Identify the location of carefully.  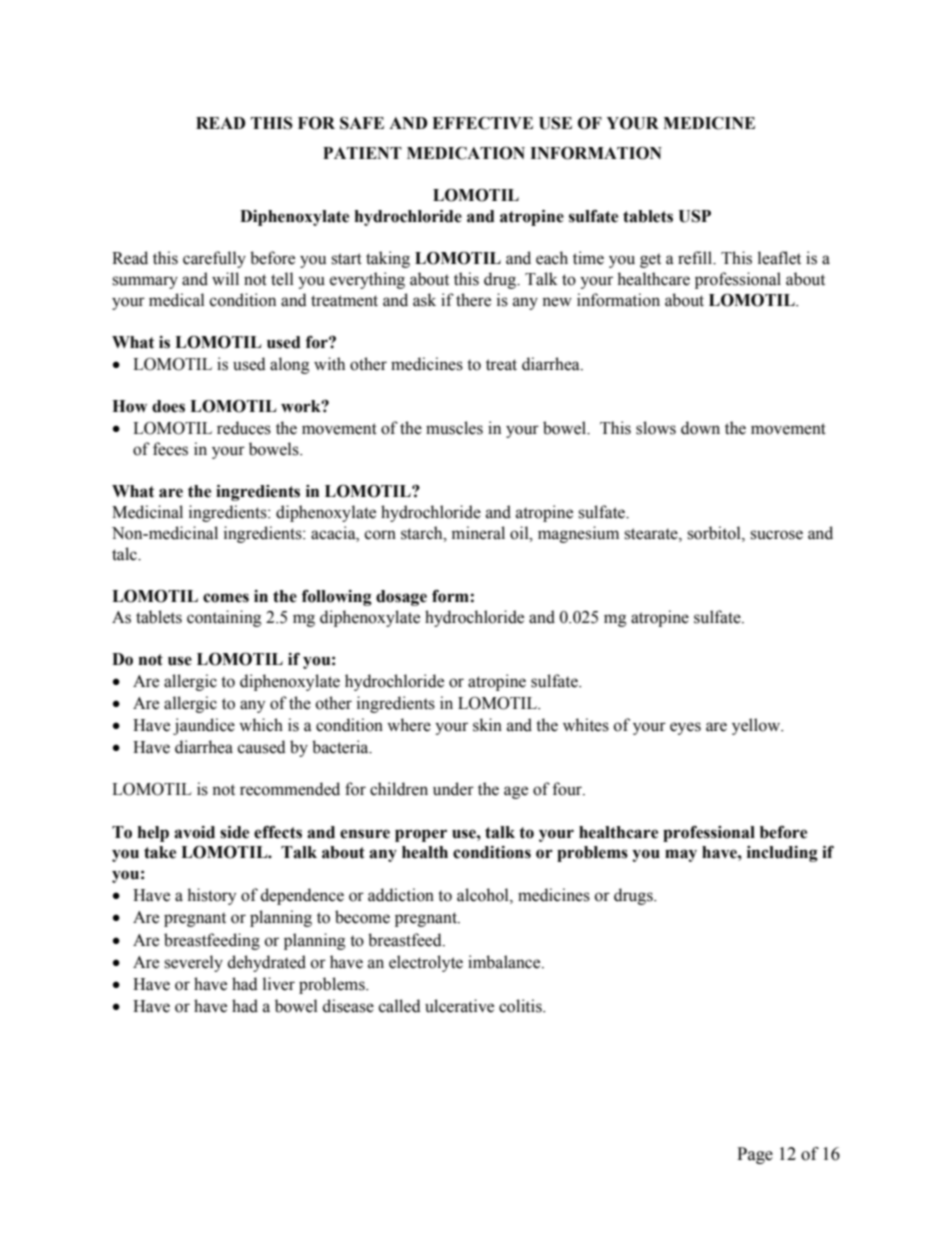
(214, 259).
